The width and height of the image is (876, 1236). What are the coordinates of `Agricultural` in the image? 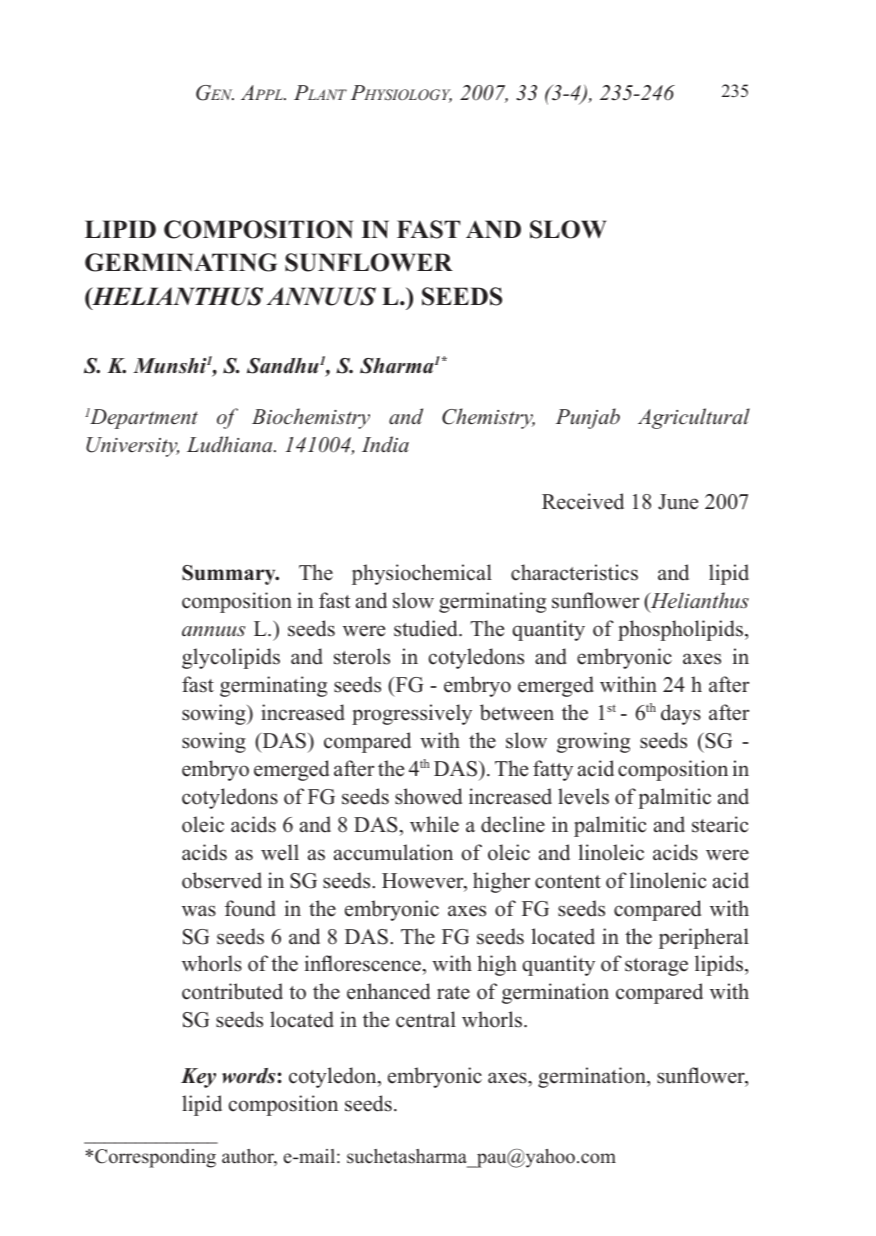 It's located at (694, 418).
